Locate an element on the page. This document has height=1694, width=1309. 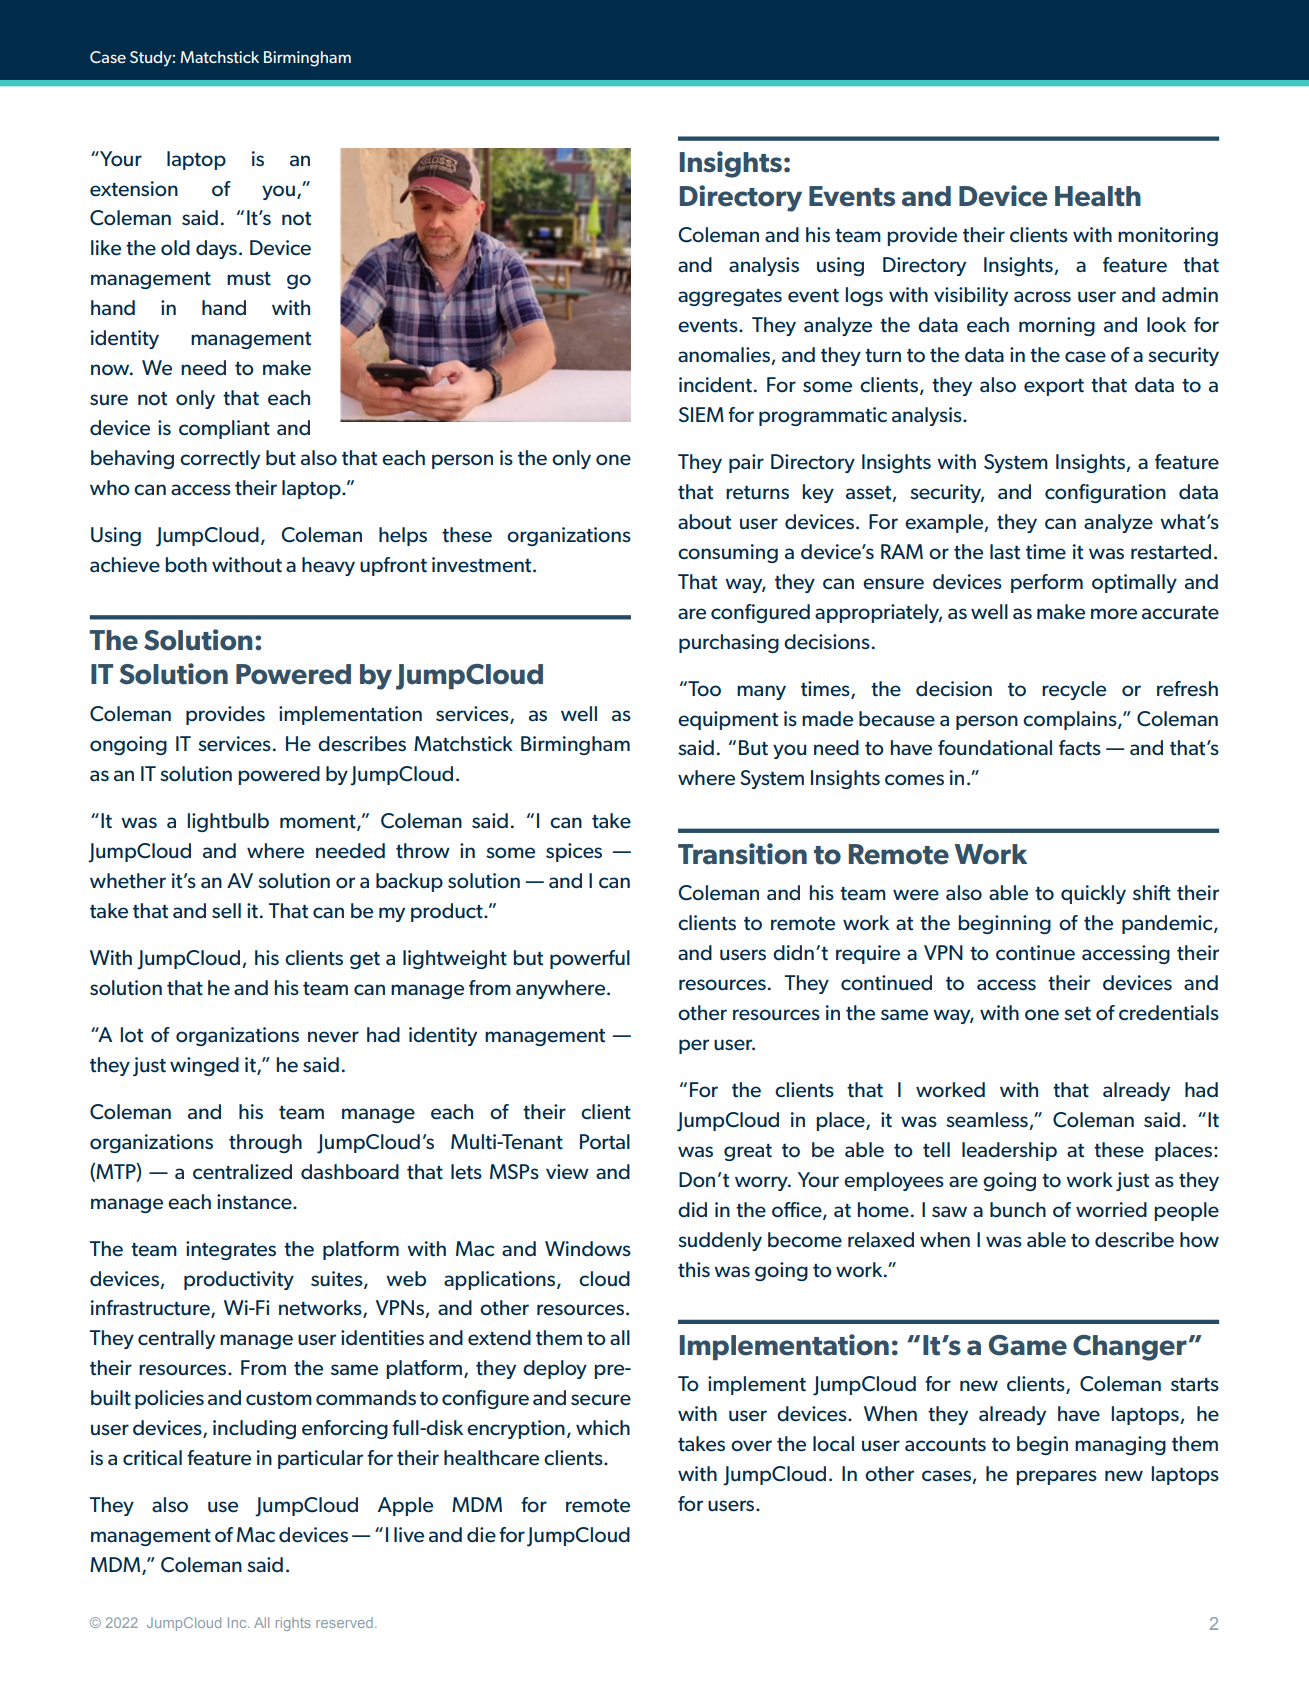
perform is located at coordinates (1047, 583).
